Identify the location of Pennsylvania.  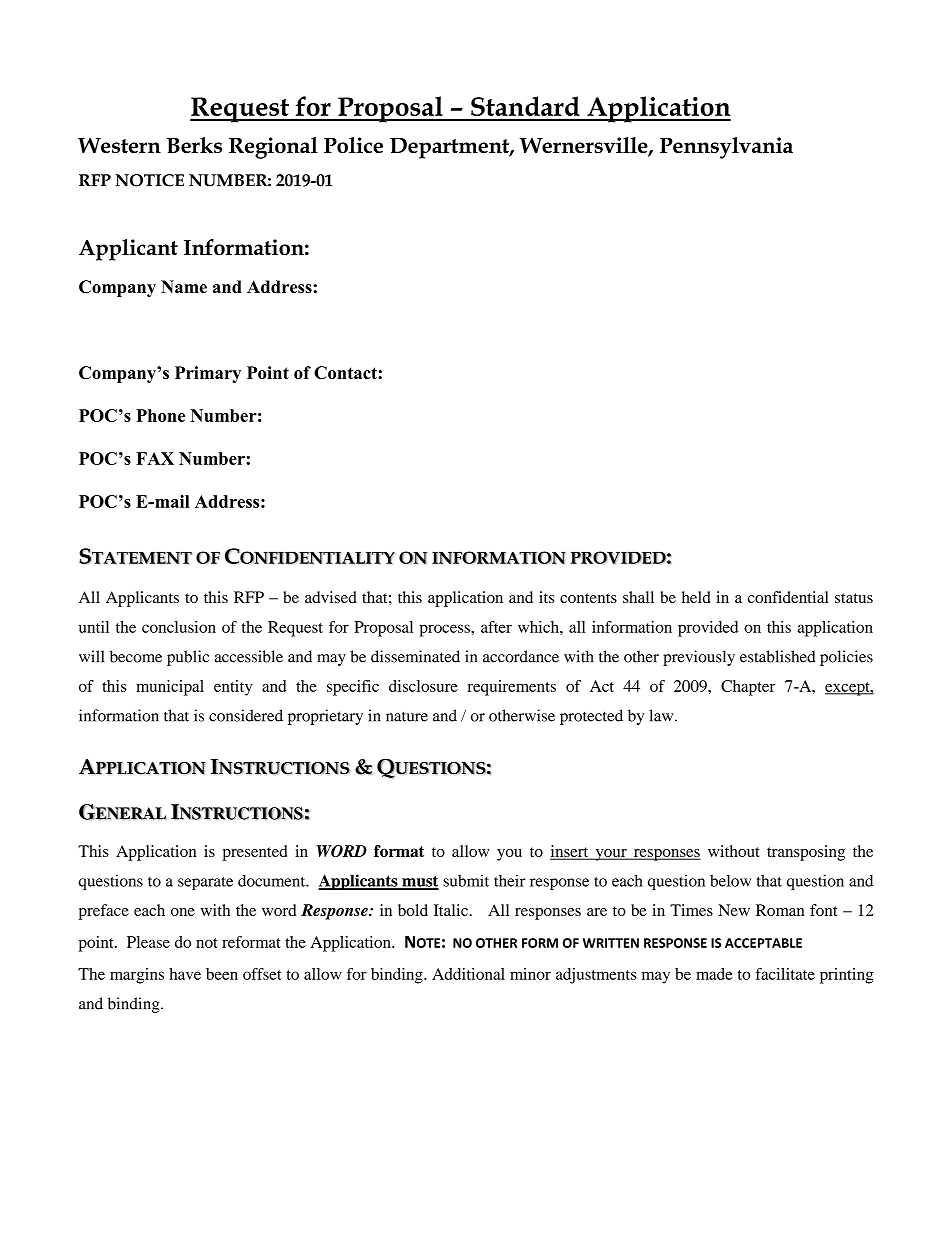
(726, 148).
